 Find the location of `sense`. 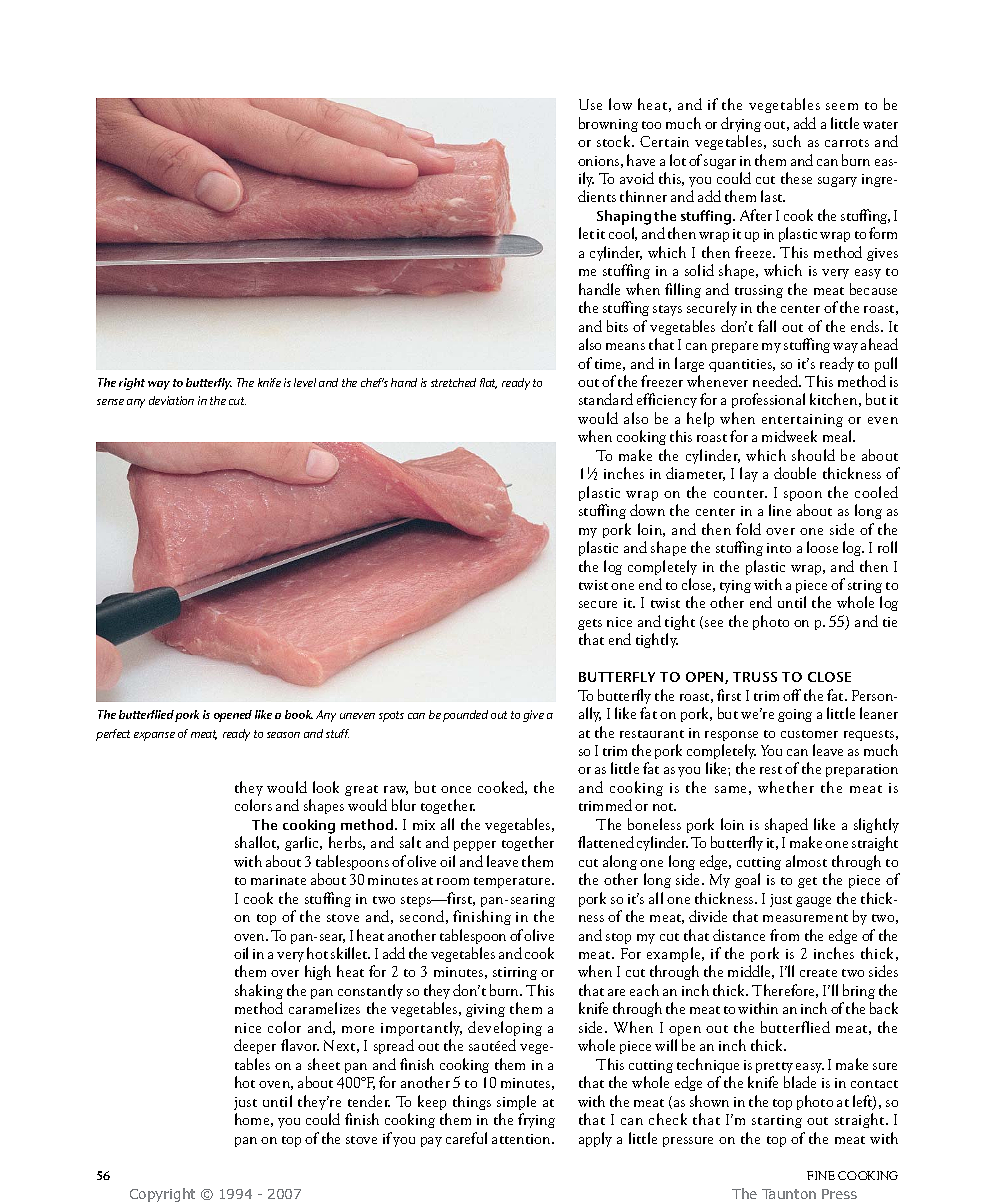

sense is located at coordinates (110, 402).
